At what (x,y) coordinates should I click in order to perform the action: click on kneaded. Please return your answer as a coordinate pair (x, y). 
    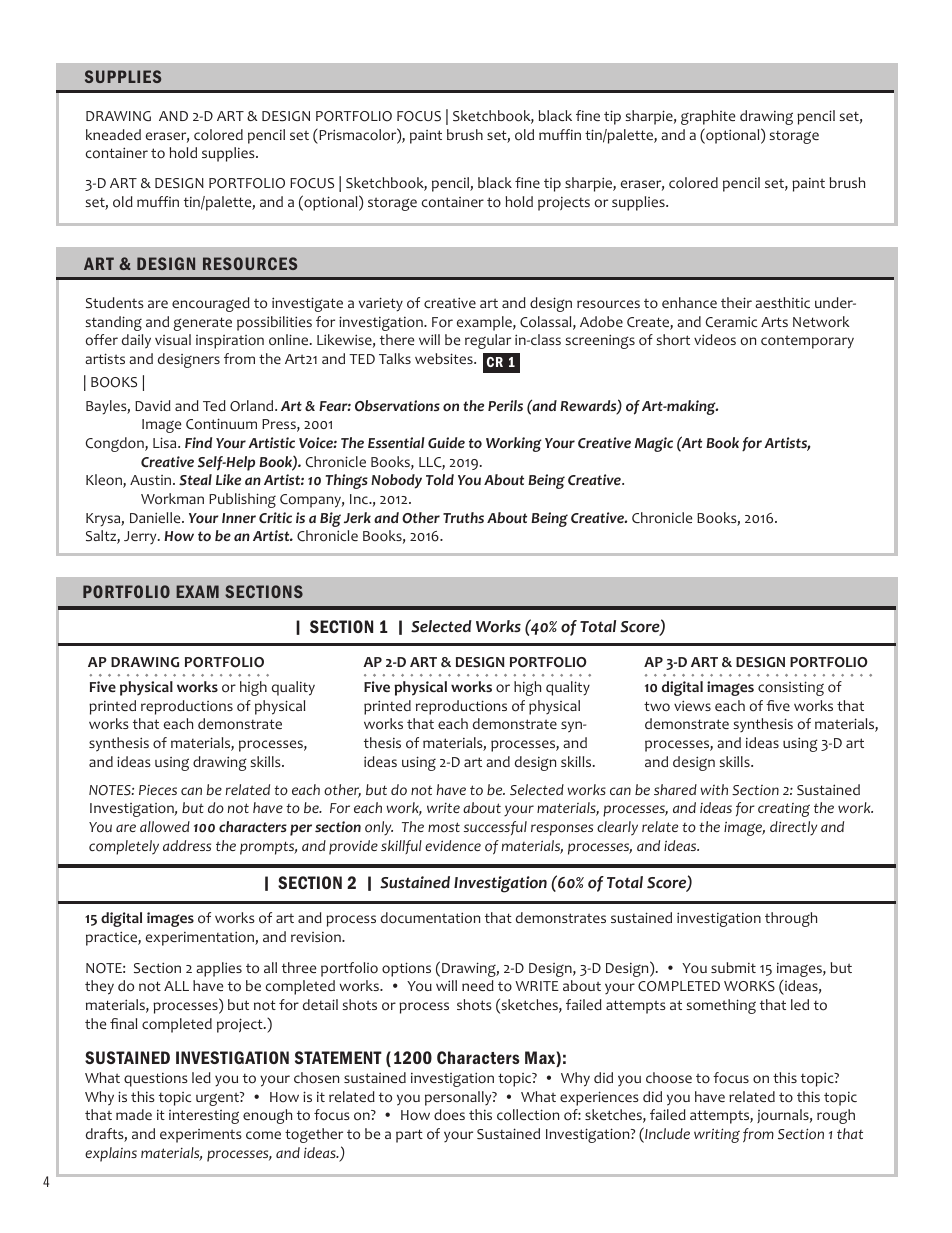
    Looking at the image, I should click on (113, 134).
